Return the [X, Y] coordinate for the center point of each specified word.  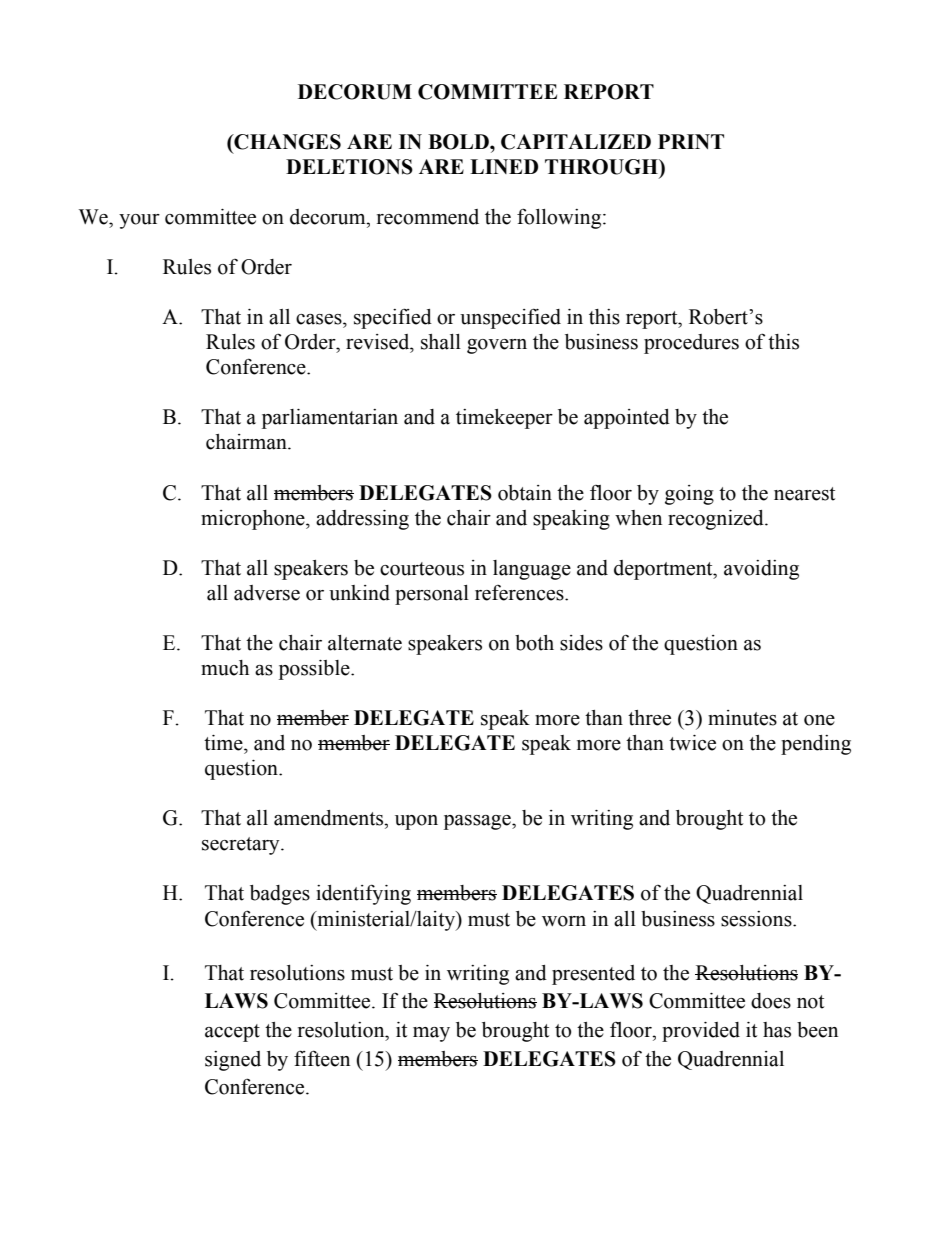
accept [232, 1033]
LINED [504, 166]
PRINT [691, 141]
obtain [525, 493]
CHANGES [286, 142]
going [689, 495]
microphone [254, 520]
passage [478, 822]
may [431, 1034]
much [225, 668]
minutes [742, 718]
